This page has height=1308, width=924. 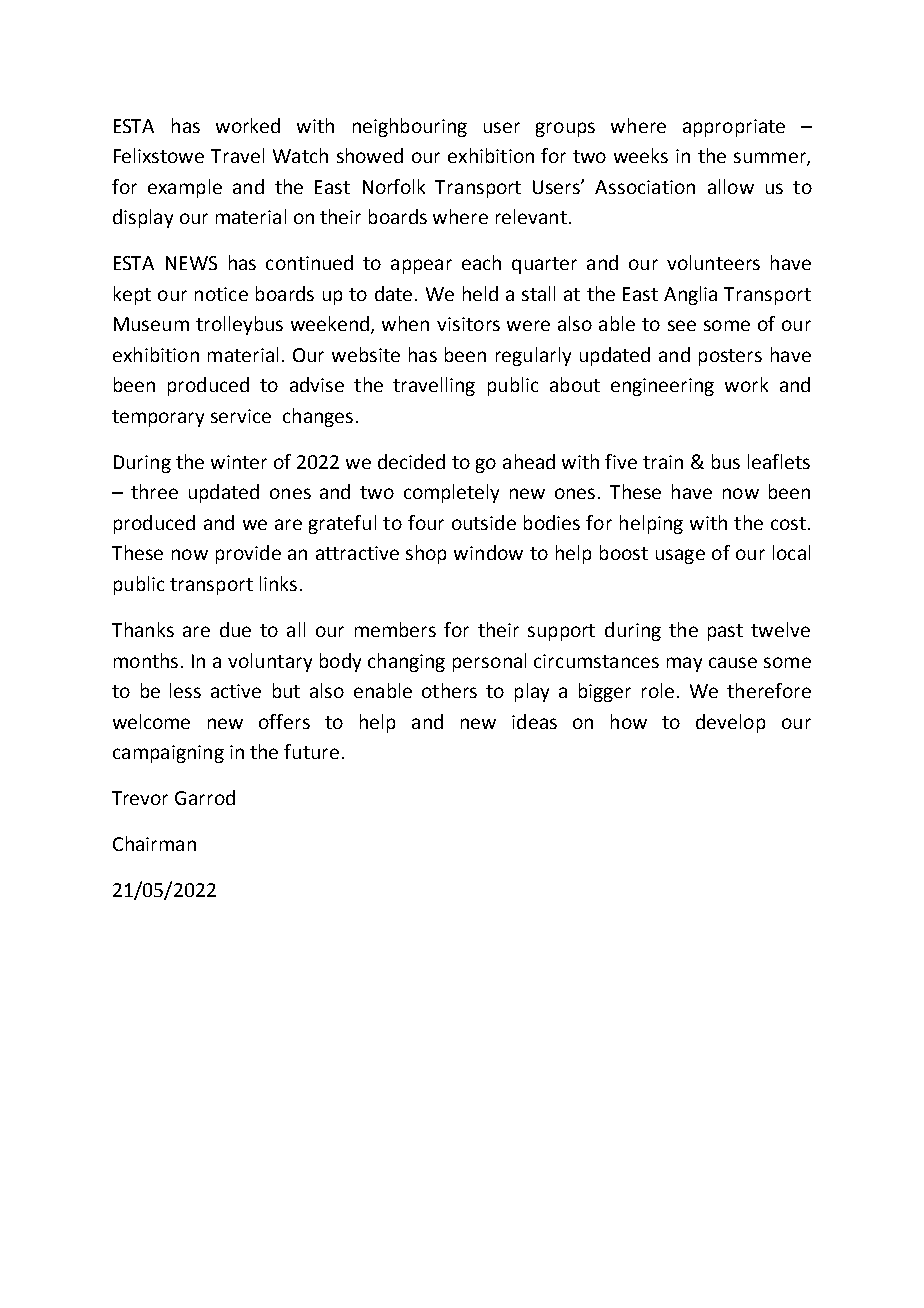 I want to click on train, so click(x=663, y=462).
